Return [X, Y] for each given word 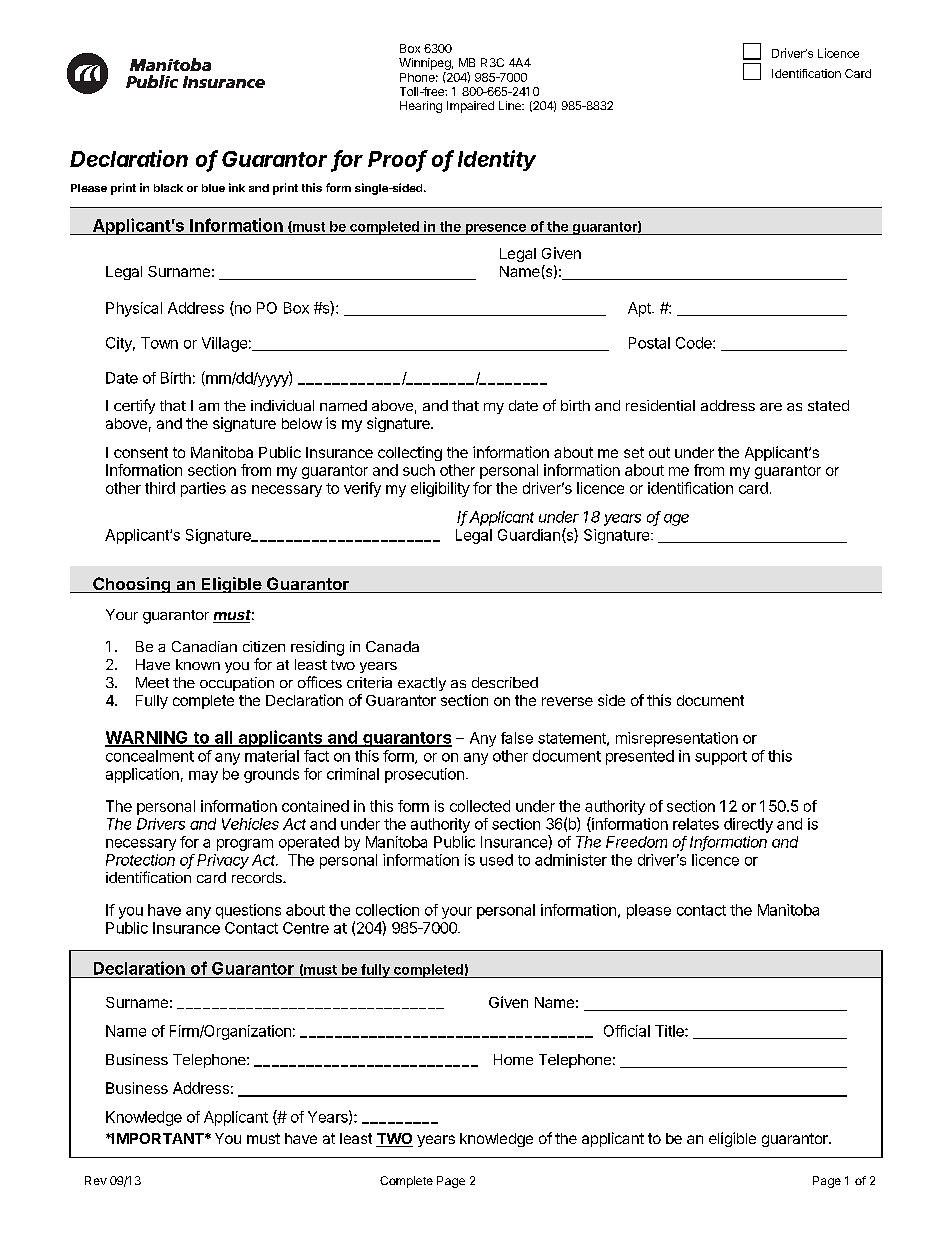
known [198, 664]
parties [203, 489]
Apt [640, 309]
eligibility [440, 489]
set [634, 452]
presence [495, 229]
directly [748, 825]
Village [224, 344]
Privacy [223, 861]
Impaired [470, 107]
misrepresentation [677, 739]
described [505, 682]
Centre [306, 928]
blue [213, 188]
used [496, 860]
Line [511, 105]
